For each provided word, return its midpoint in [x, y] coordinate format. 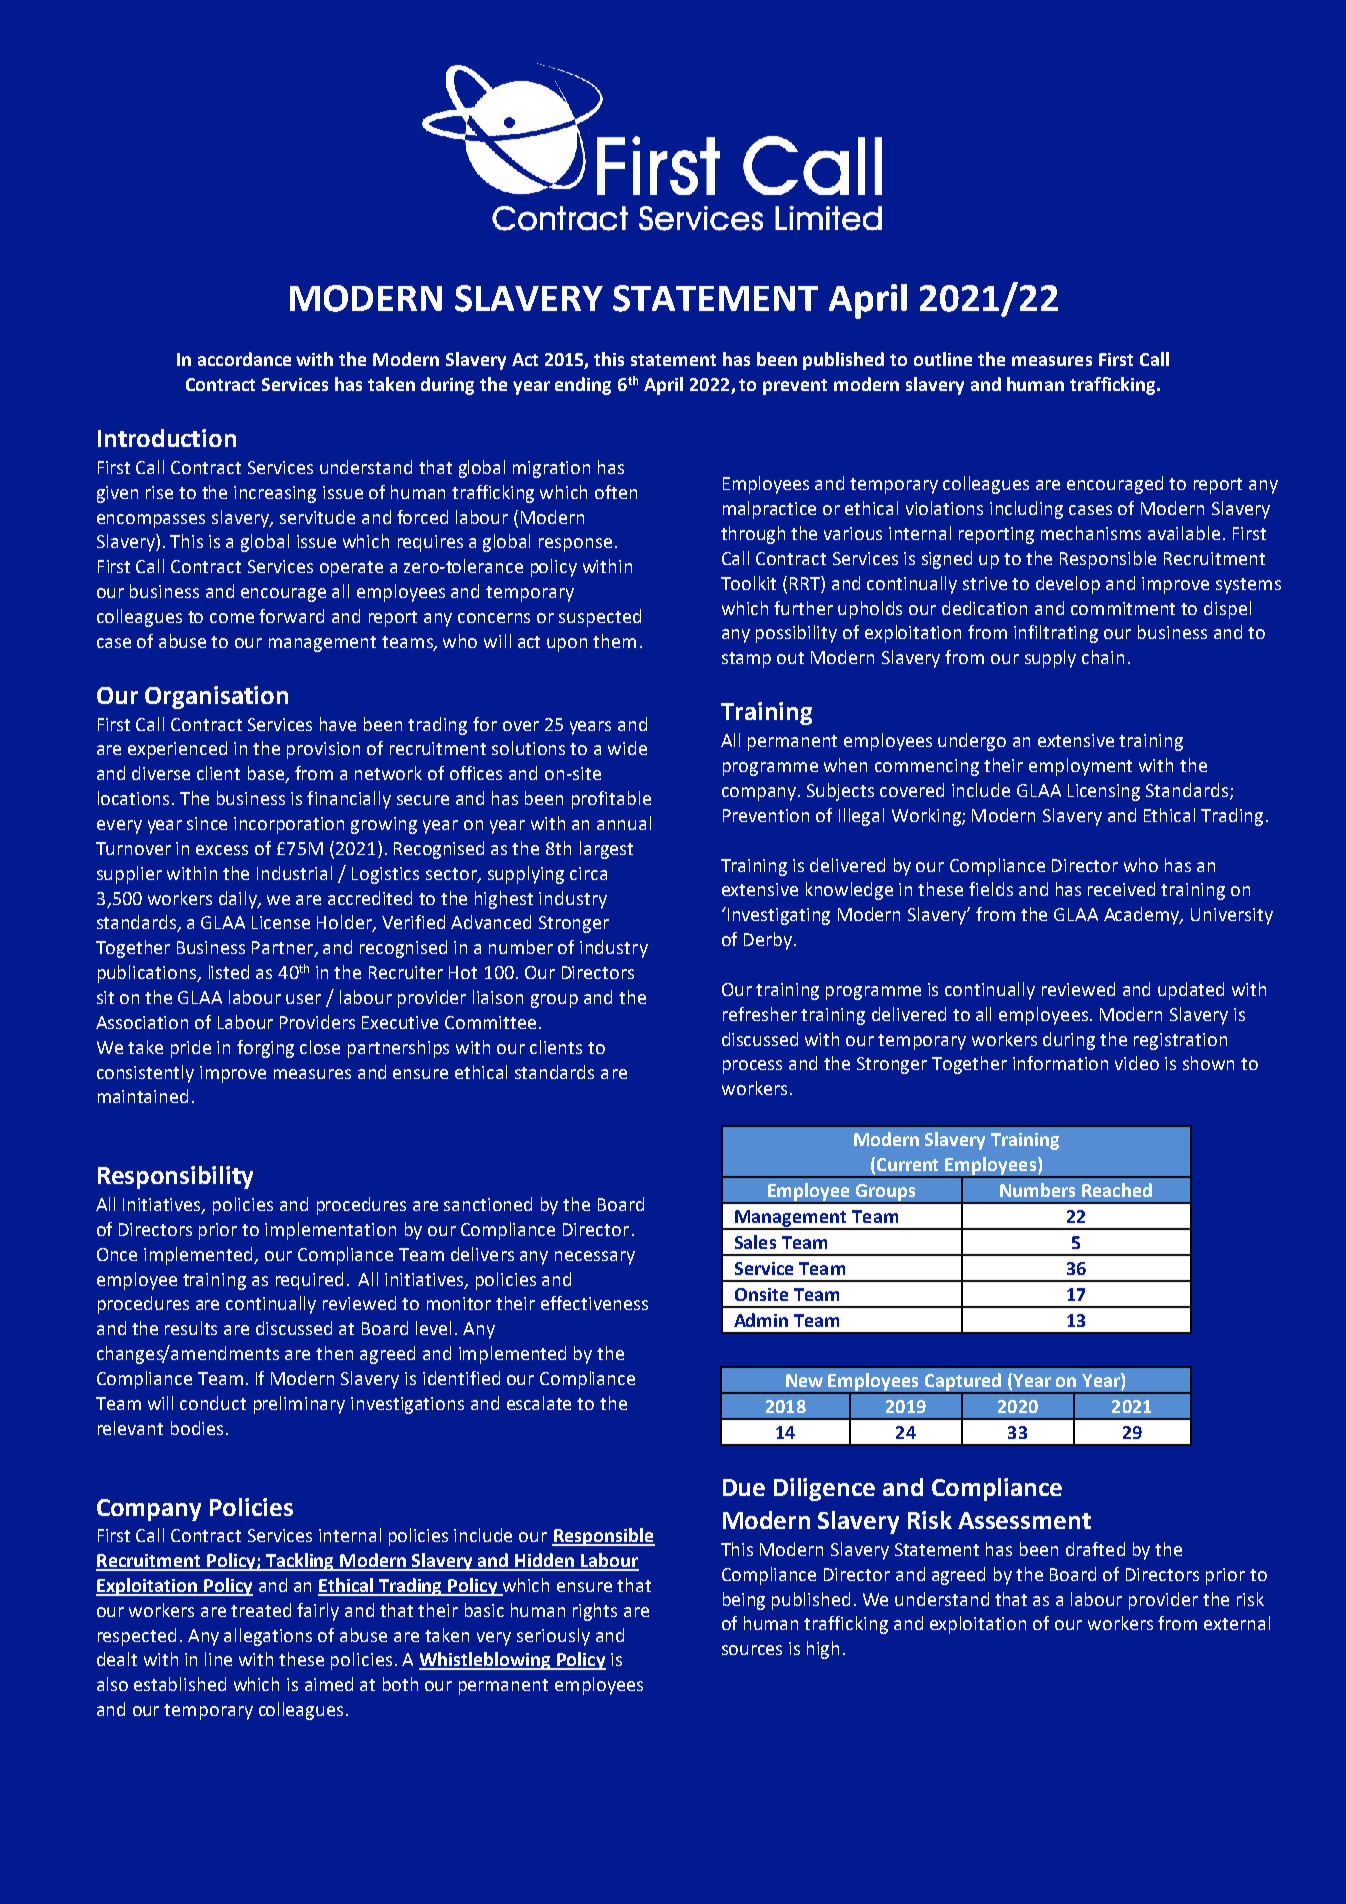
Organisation [216, 697]
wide [627, 748]
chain [1103, 657]
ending [583, 386]
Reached [1117, 1190]
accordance [244, 359]
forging [265, 1049]
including [1026, 510]
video [1137, 1063]
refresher [760, 1014]
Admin [761, 1320]
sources [752, 1650]
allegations [268, 1637]
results [191, 1328]
